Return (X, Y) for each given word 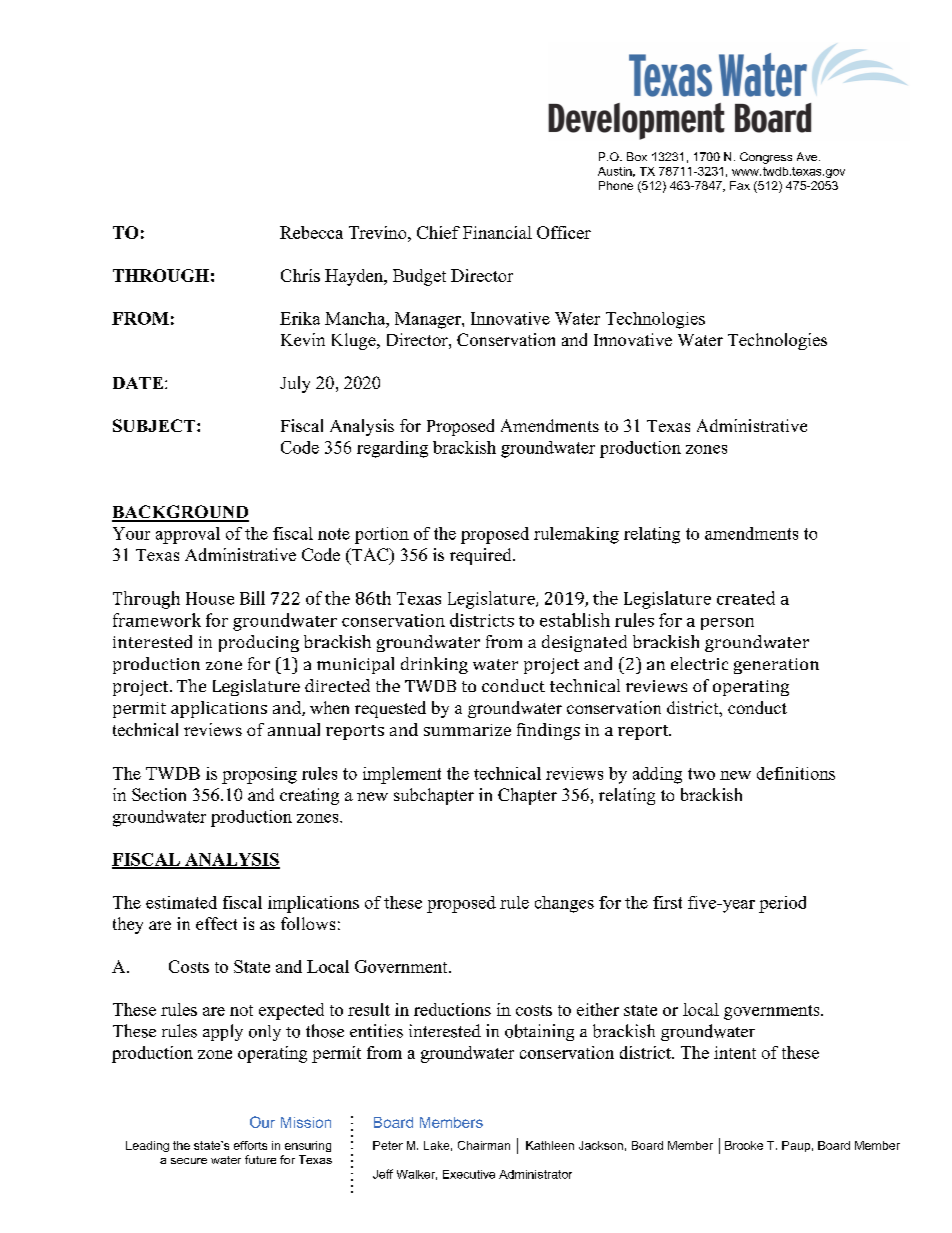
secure (189, 1161)
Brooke (744, 1145)
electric (699, 663)
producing (259, 643)
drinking (434, 665)
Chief (438, 232)
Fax (740, 185)
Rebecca (311, 232)
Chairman (484, 1145)
